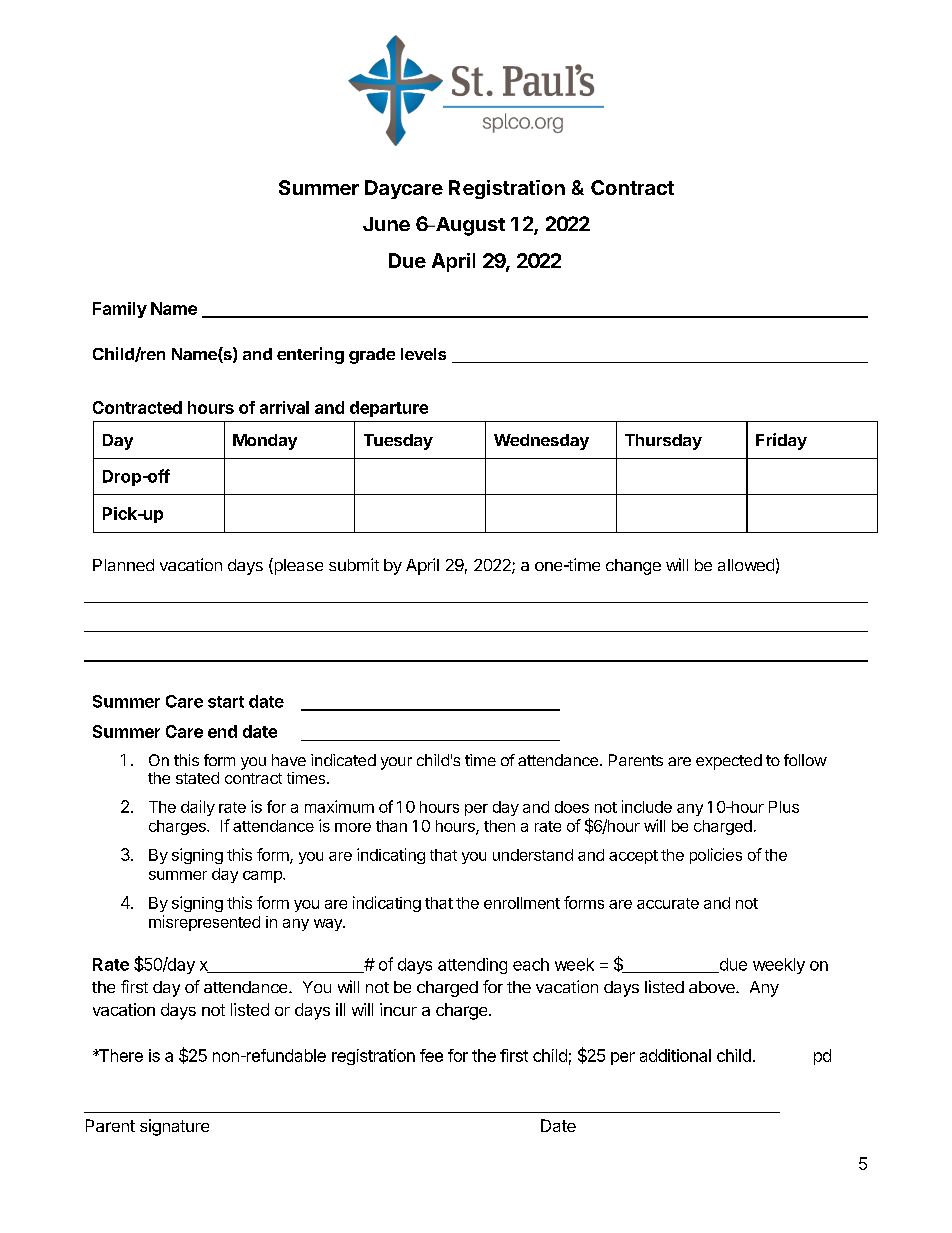 The height and width of the document is (1233, 952). I want to click on additional, so click(675, 1055).
